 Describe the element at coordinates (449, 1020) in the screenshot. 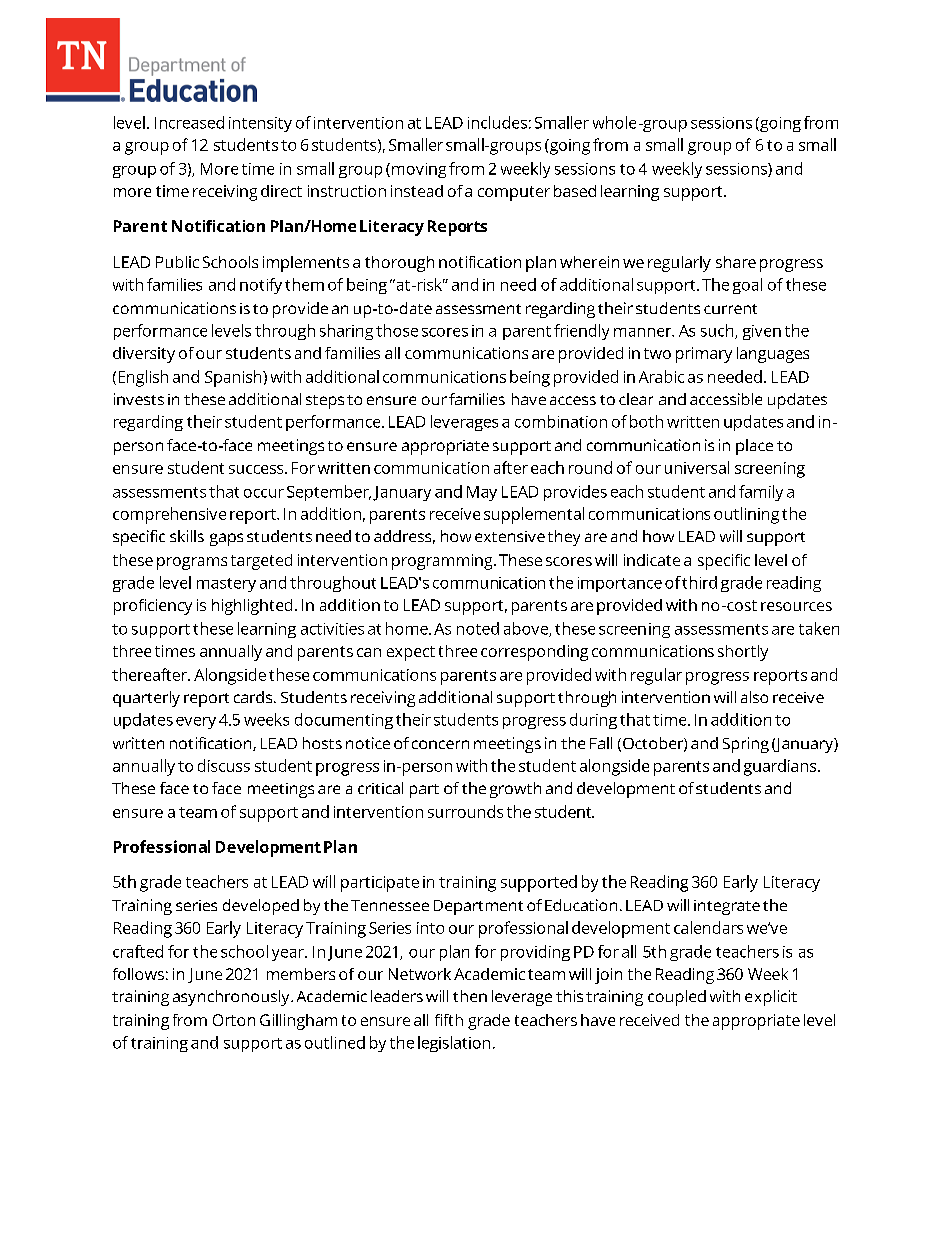

I see `fifth` at that location.
